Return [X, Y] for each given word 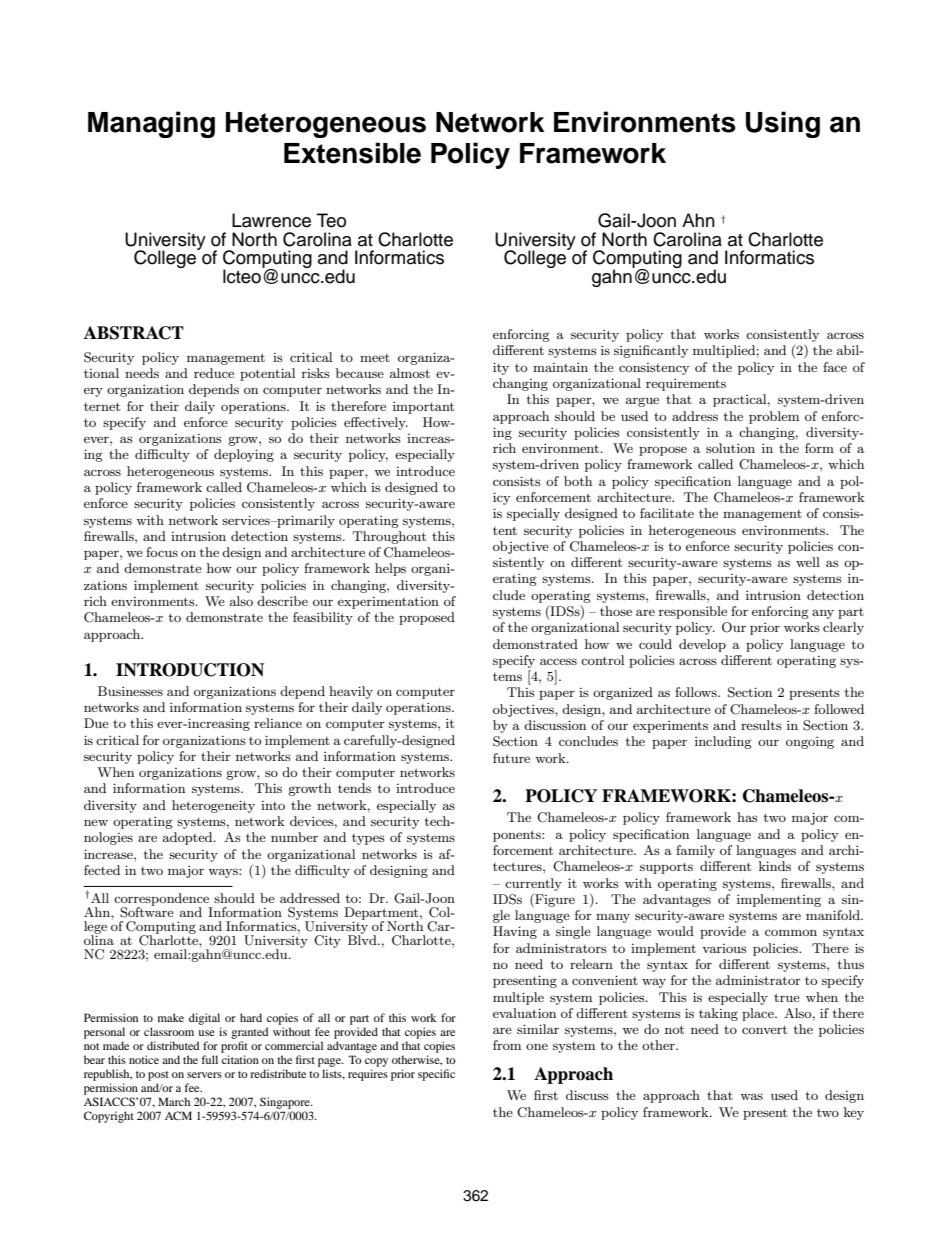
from [507, 1045]
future [511, 758]
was [751, 1096]
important [423, 408]
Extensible [352, 153]
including [723, 742]
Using [783, 124]
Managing [151, 124]
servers [204, 1075]
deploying [244, 455]
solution [730, 448]
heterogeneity [213, 806]
